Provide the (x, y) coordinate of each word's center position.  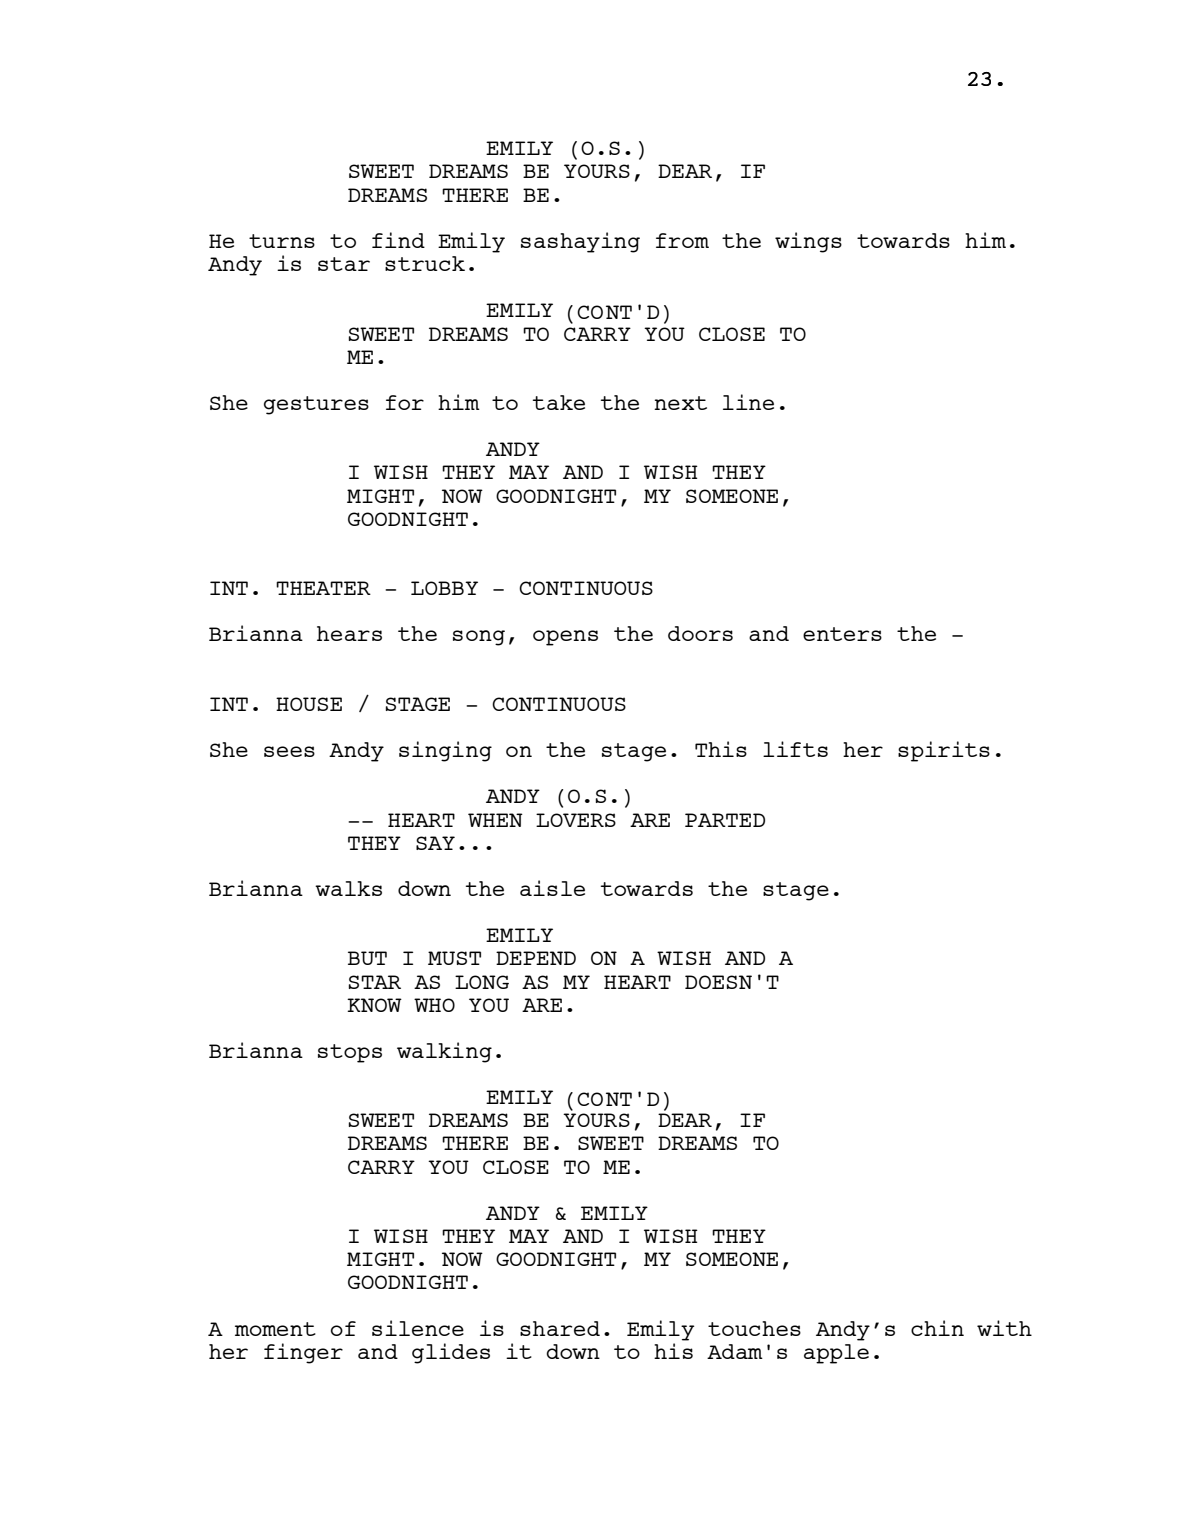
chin (937, 1328)
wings (808, 242)
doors (700, 633)
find (398, 240)
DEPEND (536, 958)
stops (350, 1053)
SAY (435, 843)
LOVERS (576, 820)
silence (418, 1328)
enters (842, 634)
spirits (944, 751)
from (682, 240)
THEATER (323, 588)
